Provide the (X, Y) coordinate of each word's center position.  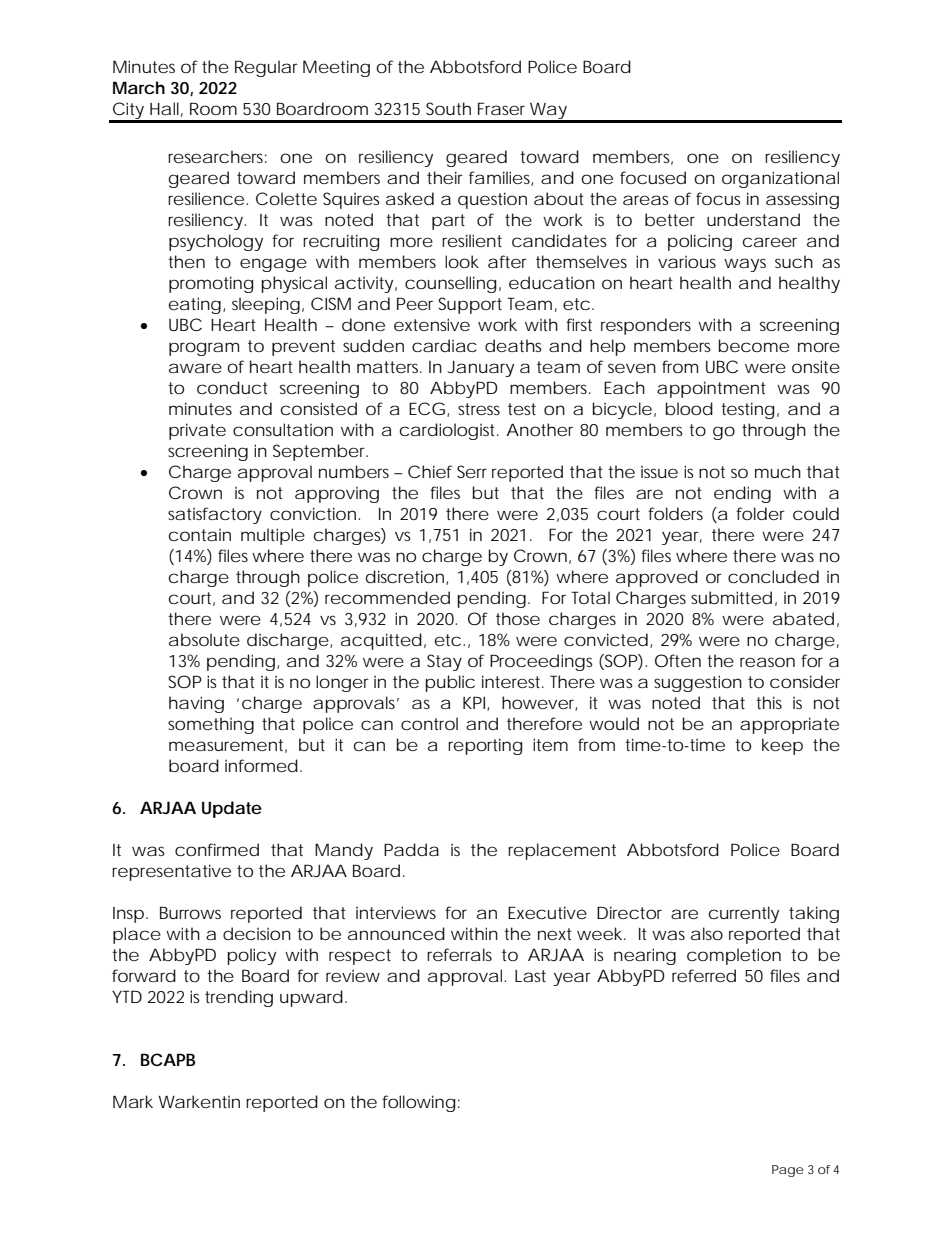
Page (788, 1171)
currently (744, 914)
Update (232, 809)
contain (200, 535)
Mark (133, 1101)
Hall (164, 108)
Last (530, 976)
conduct (232, 387)
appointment (711, 389)
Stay (444, 662)
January (480, 369)
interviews (396, 912)
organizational (780, 179)
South (448, 108)
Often (678, 660)
